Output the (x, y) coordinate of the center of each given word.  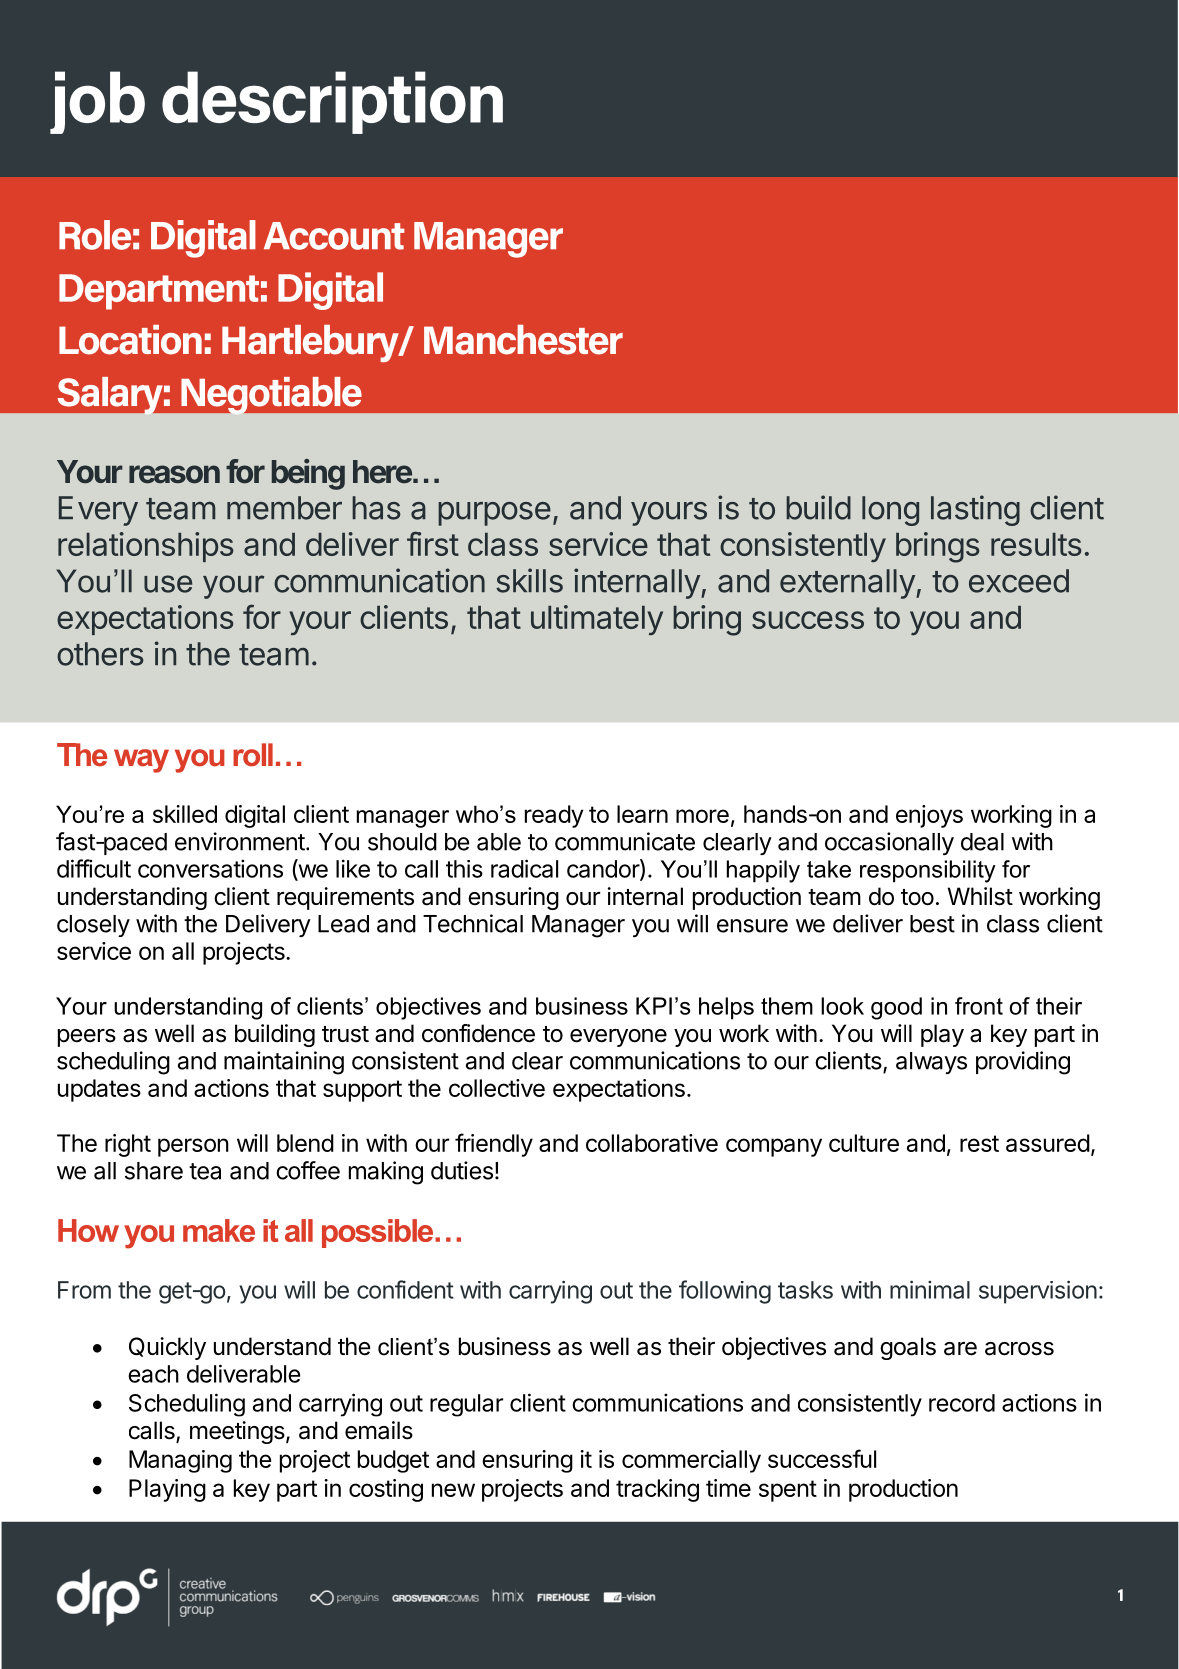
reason (174, 474)
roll (253, 755)
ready (554, 816)
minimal (930, 1289)
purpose (494, 514)
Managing (180, 1461)
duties (462, 1170)
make (219, 1230)
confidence (478, 1033)
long (890, 511)
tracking (657, 1490)
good (896, 1008)
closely (93, 926)
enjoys (929, 816)
